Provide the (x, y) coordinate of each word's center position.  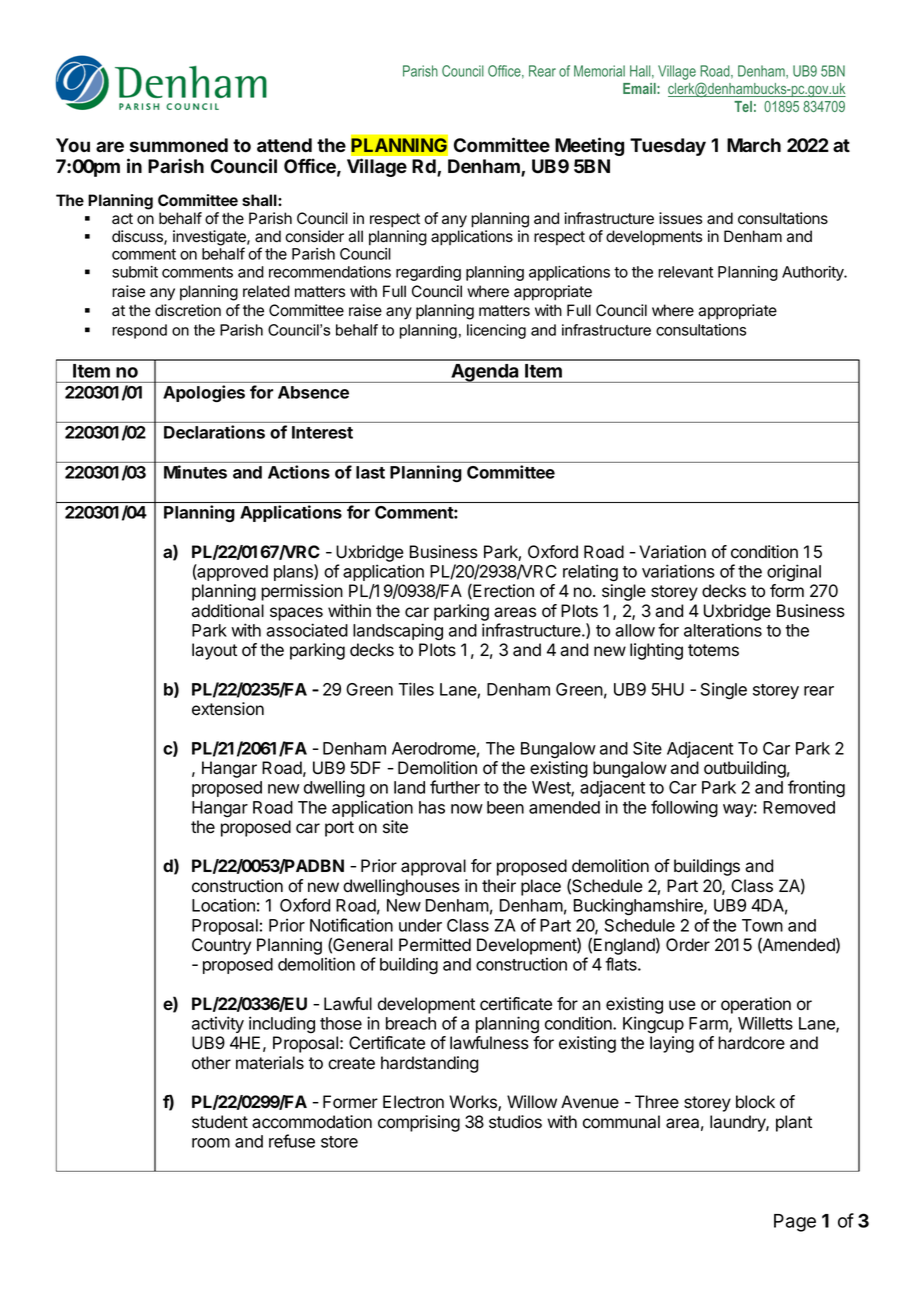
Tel (743, 106)
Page (795, 1223)
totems (713, 650)
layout (214, 651)
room (211, 1143)
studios (515, 1122)
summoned (179, 145)
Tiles (416, 689)
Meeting (589, 146)
